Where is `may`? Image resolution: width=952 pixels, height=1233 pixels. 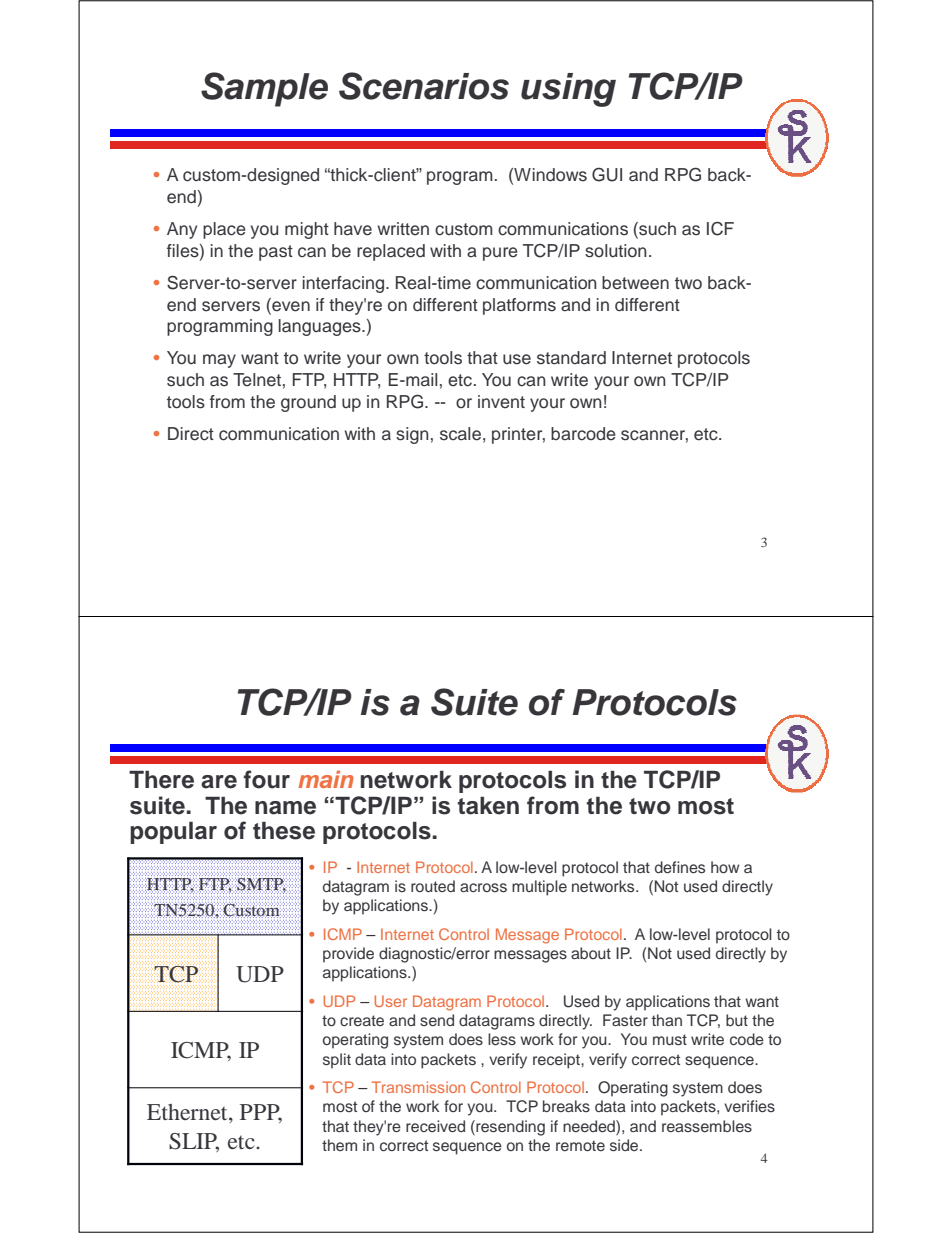 may is located at coordinates (219, 361).
